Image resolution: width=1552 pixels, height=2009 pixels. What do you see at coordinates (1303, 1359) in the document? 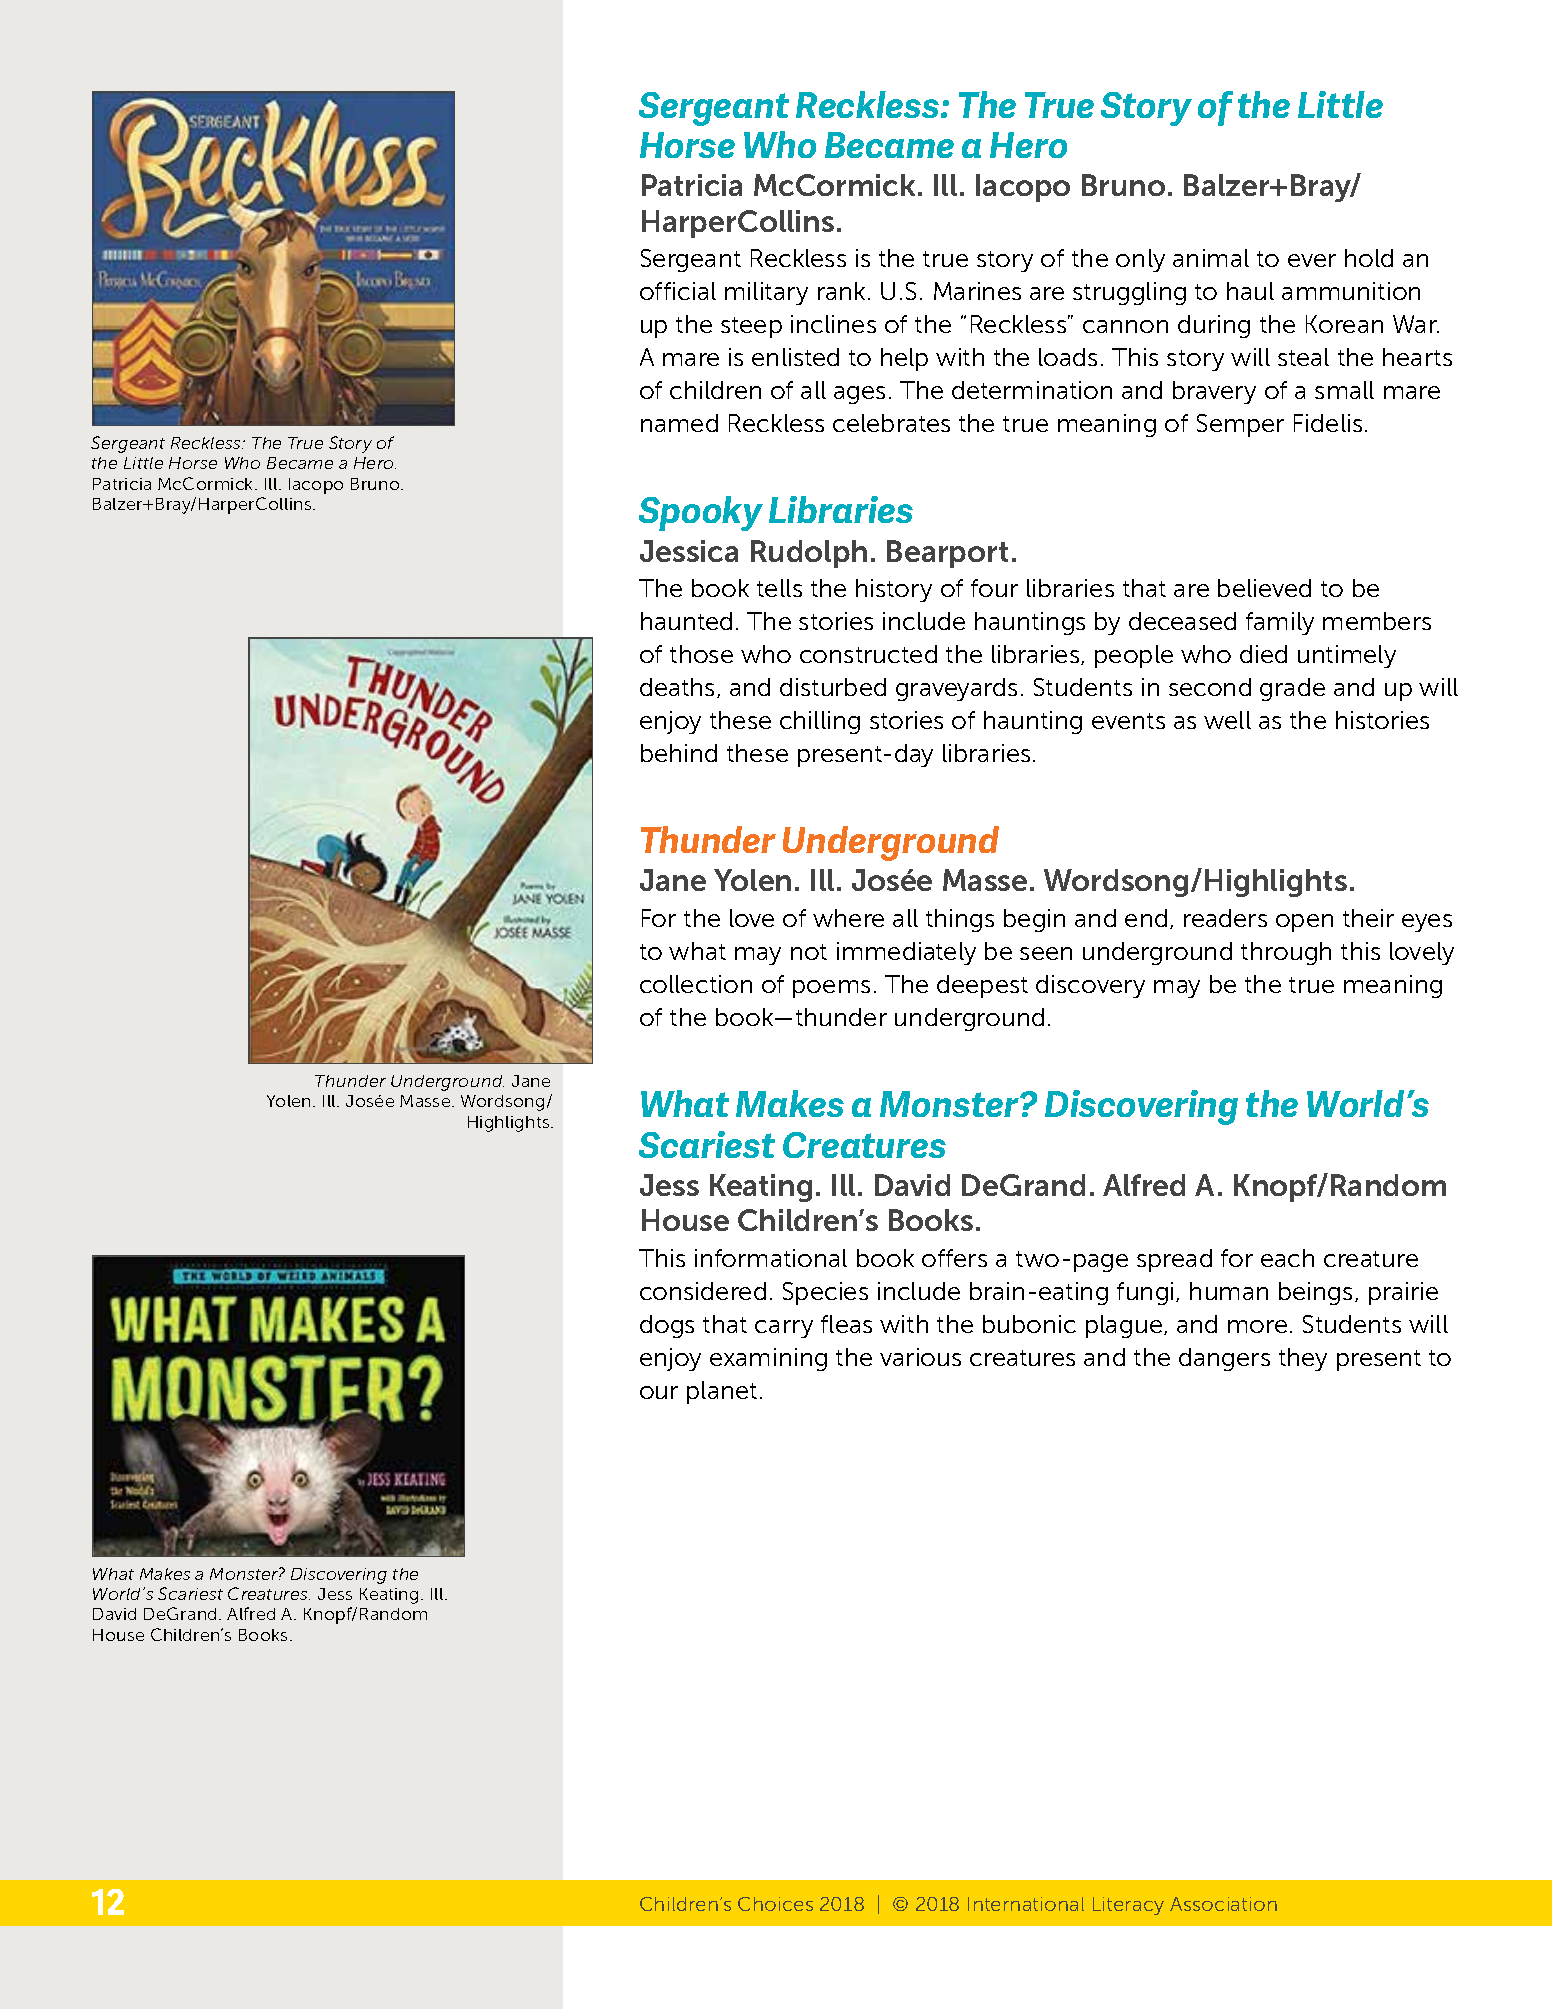
I see `they` at bounding box center [1303, 1359].
